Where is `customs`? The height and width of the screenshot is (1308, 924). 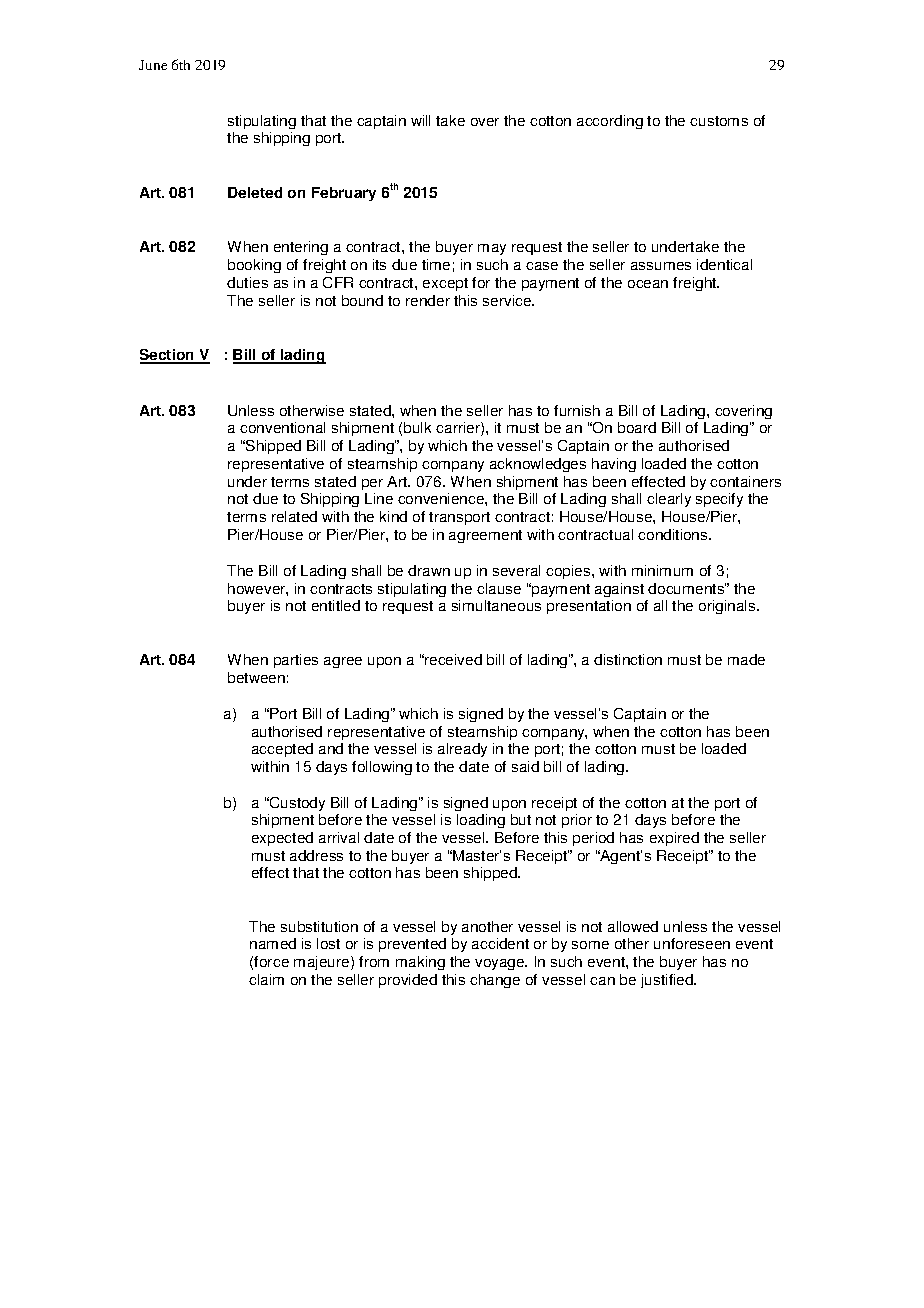 customs is located at coordinates (719, 121).
